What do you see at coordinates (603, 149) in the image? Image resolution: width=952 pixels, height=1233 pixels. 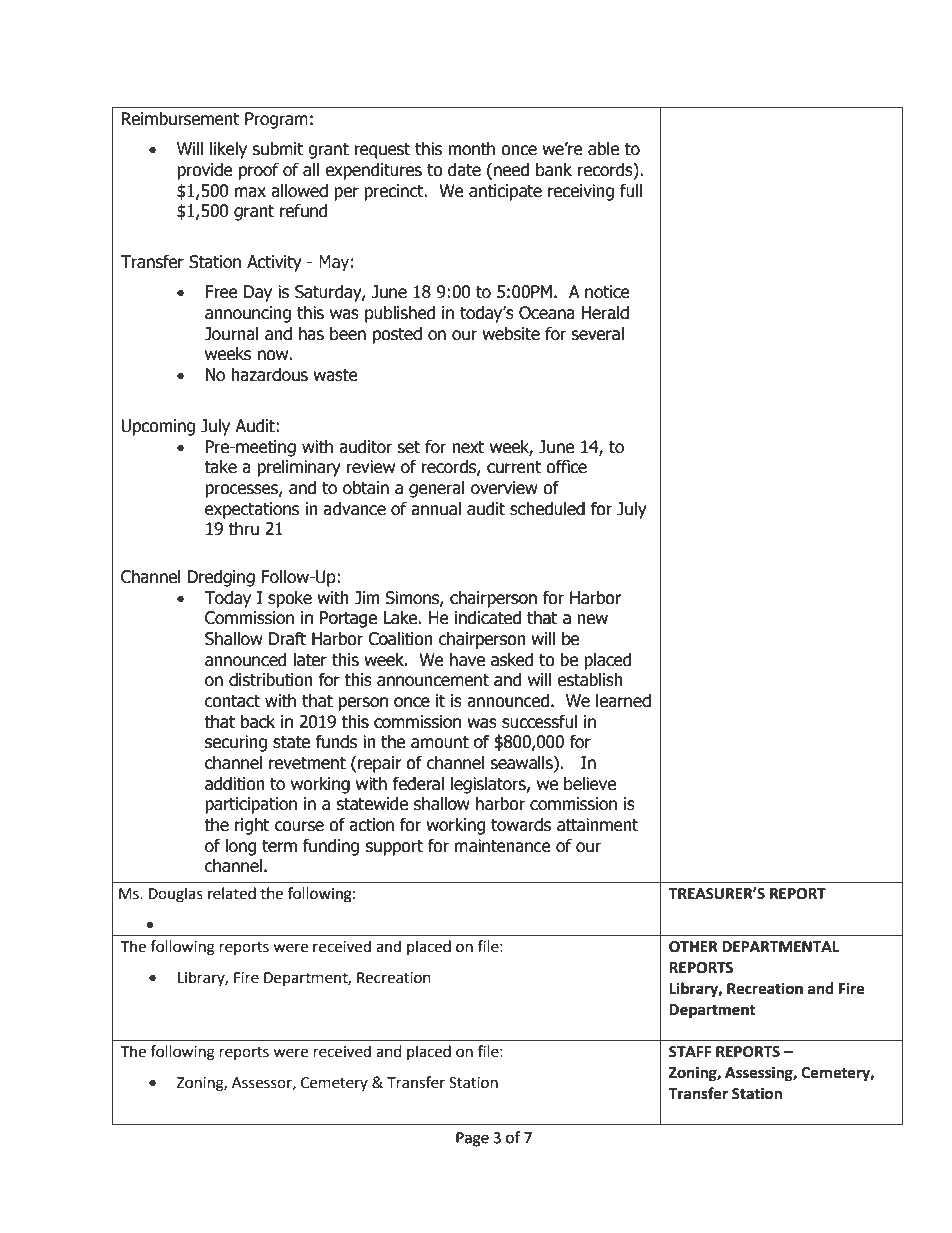 I see `able` at bounding box center [603, 149].
